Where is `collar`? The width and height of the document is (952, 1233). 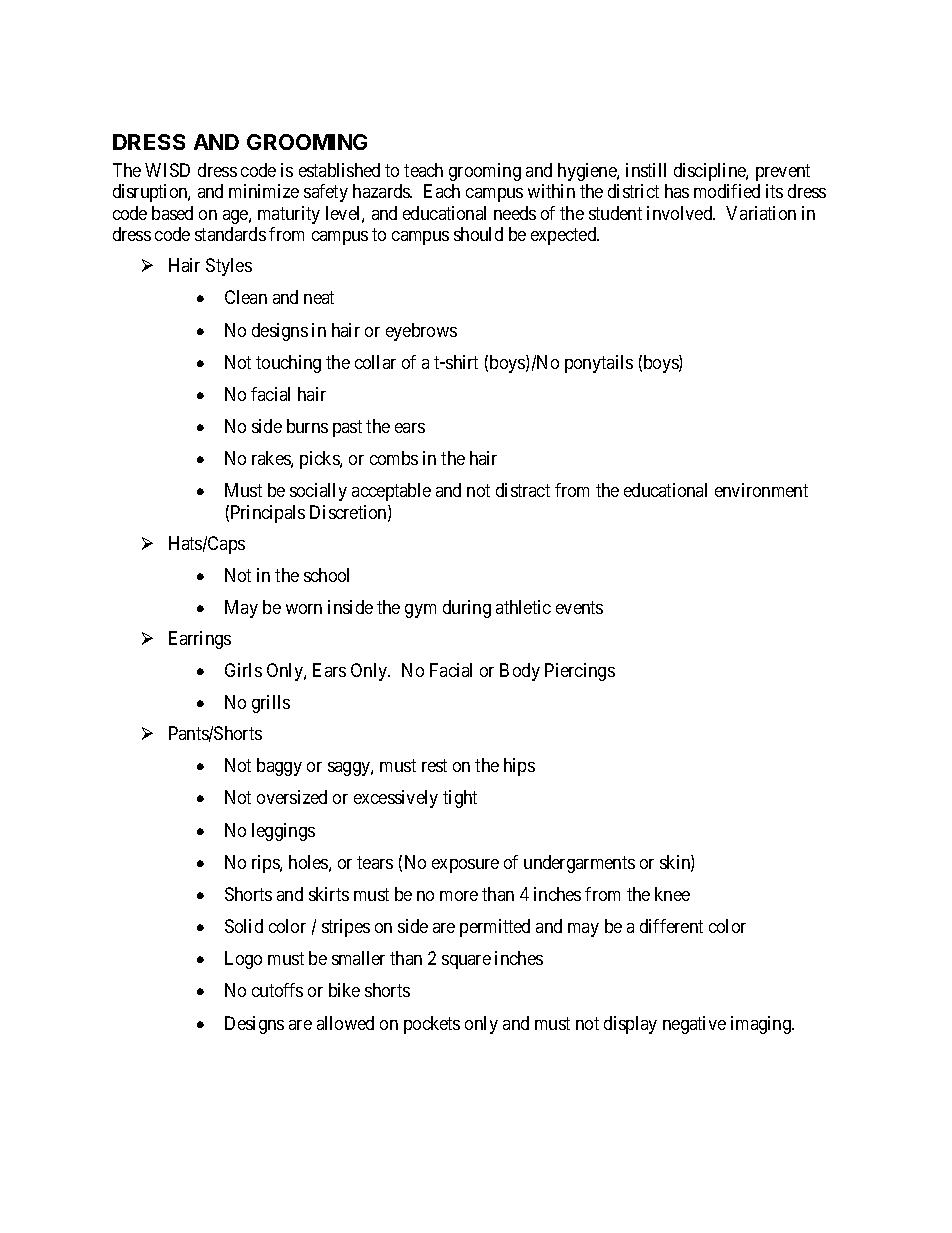 collar is located at coordinates (375, 362).
